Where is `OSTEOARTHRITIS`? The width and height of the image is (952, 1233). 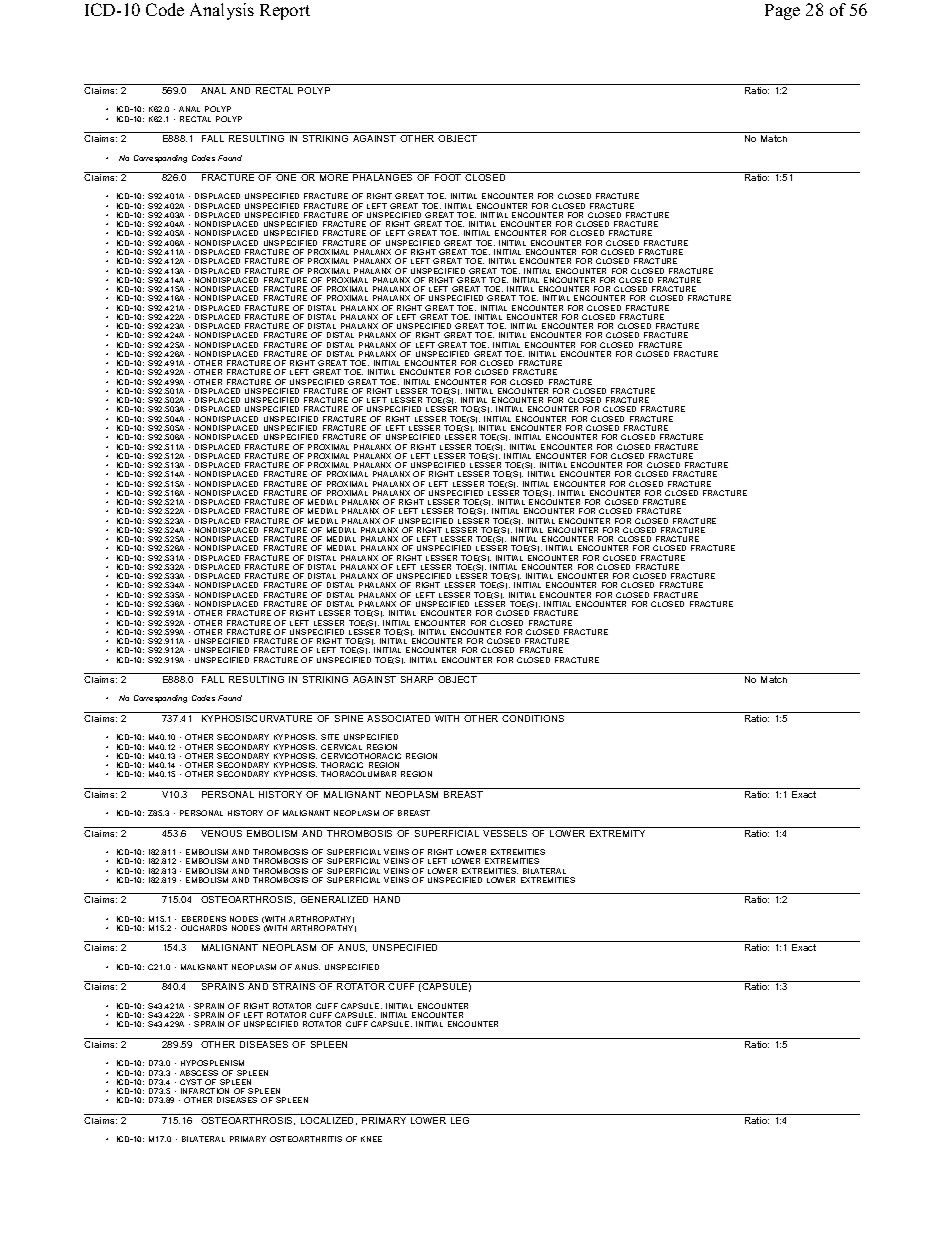
OSTEOARTHRITIS is located at coordinates (306, 1139).
